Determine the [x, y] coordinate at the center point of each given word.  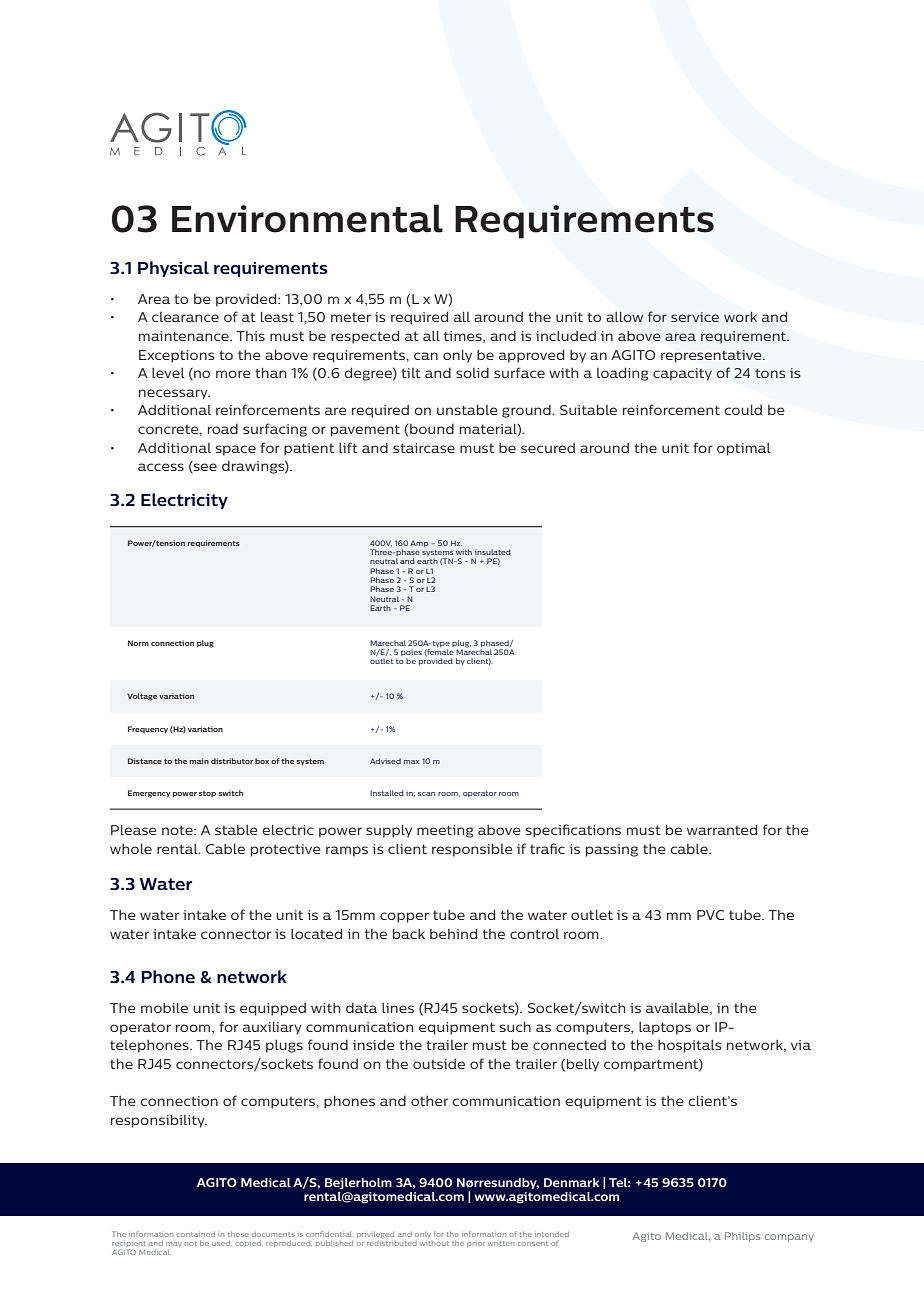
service [695, 317]
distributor [232, 761]
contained [196, 1234]
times [464, 337]
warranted [722, 829]
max [411, 762]
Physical [173, 269]
